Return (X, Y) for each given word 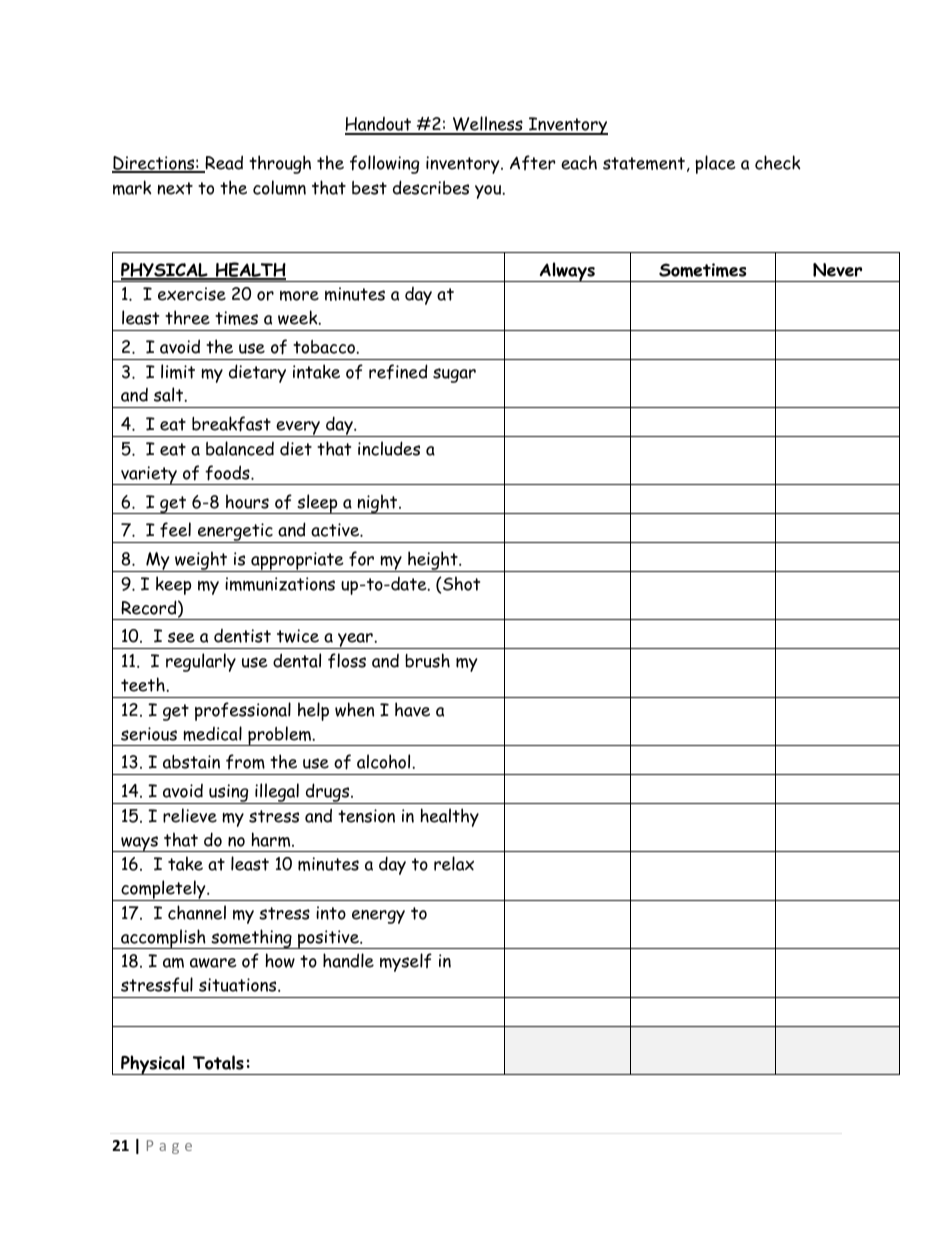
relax (454, 863)
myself (406, 962)
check (778, 162)
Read (223, 163)
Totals (218, 1062)
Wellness (487, 125)
